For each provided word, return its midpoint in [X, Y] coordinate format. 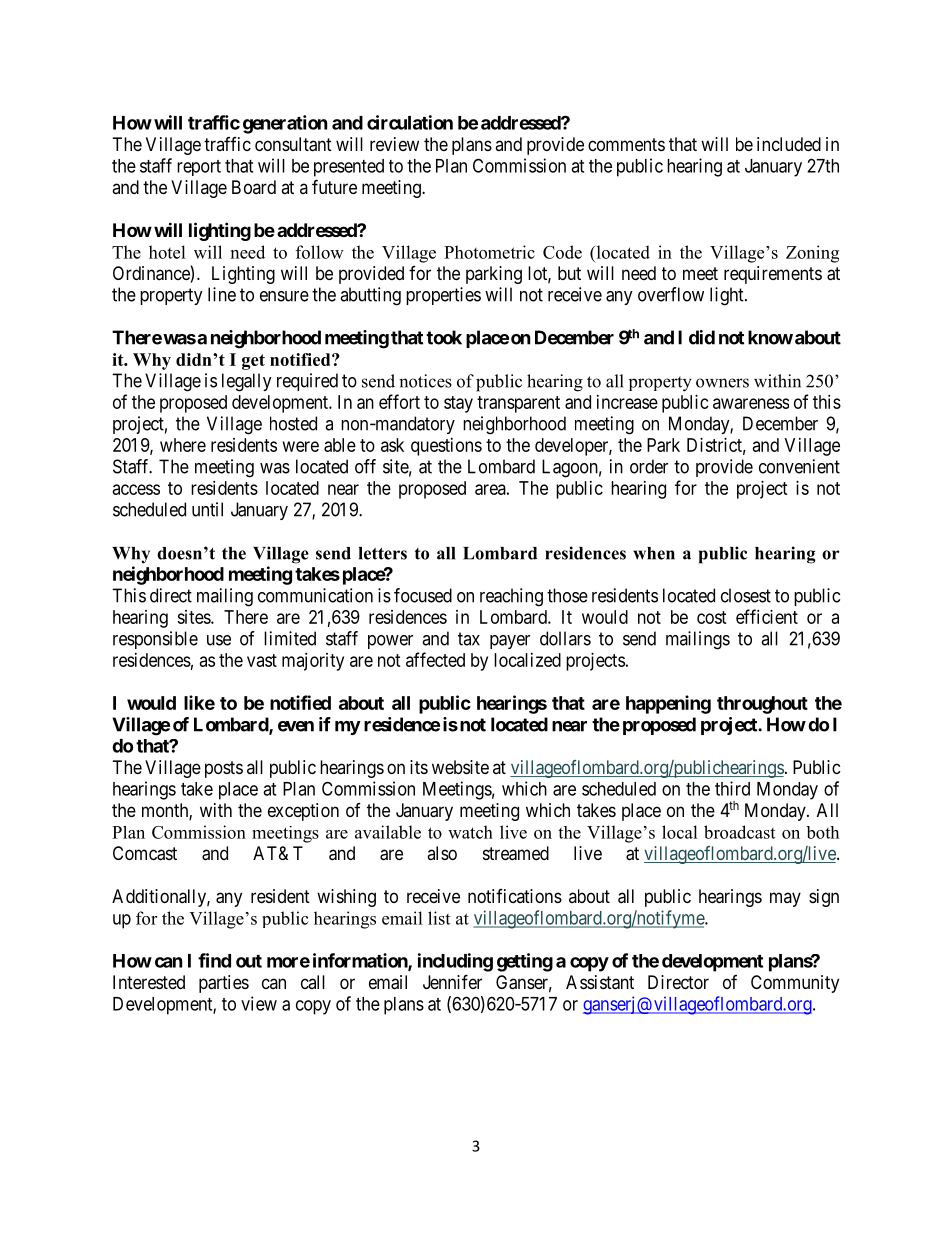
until [207, 509]
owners [722, 383]
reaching [511, 597]
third [732, 788]
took [444, 337]
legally [247, 382]
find [214, 960]
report [199, 168]
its [419, 767]
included [789, 144]
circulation [410, 122]
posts [224, 769]
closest [746, 595]
